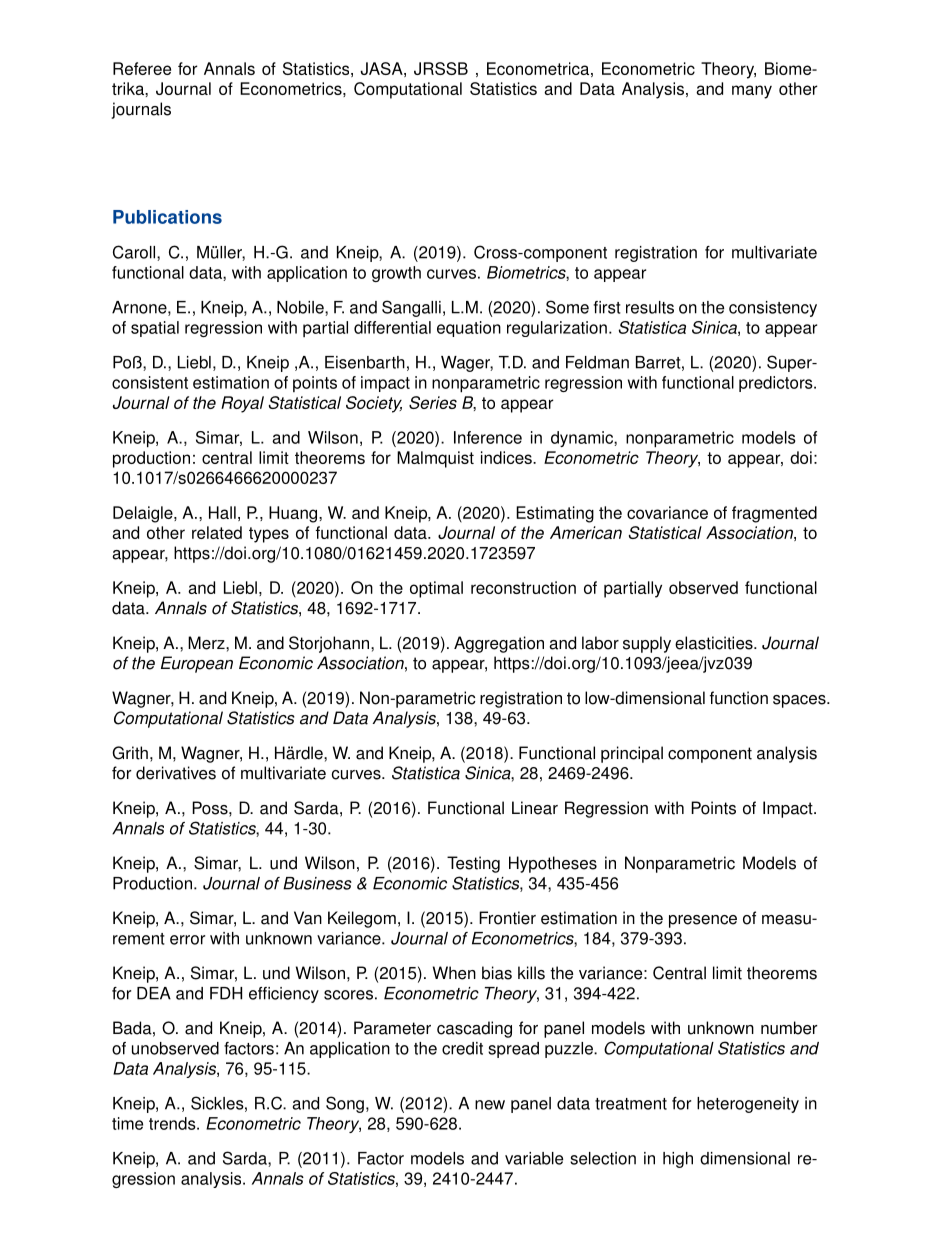  What do you see at coordinates (632, 754) in the screenshot?
I see `principal` at bounding box center [632, 754].
